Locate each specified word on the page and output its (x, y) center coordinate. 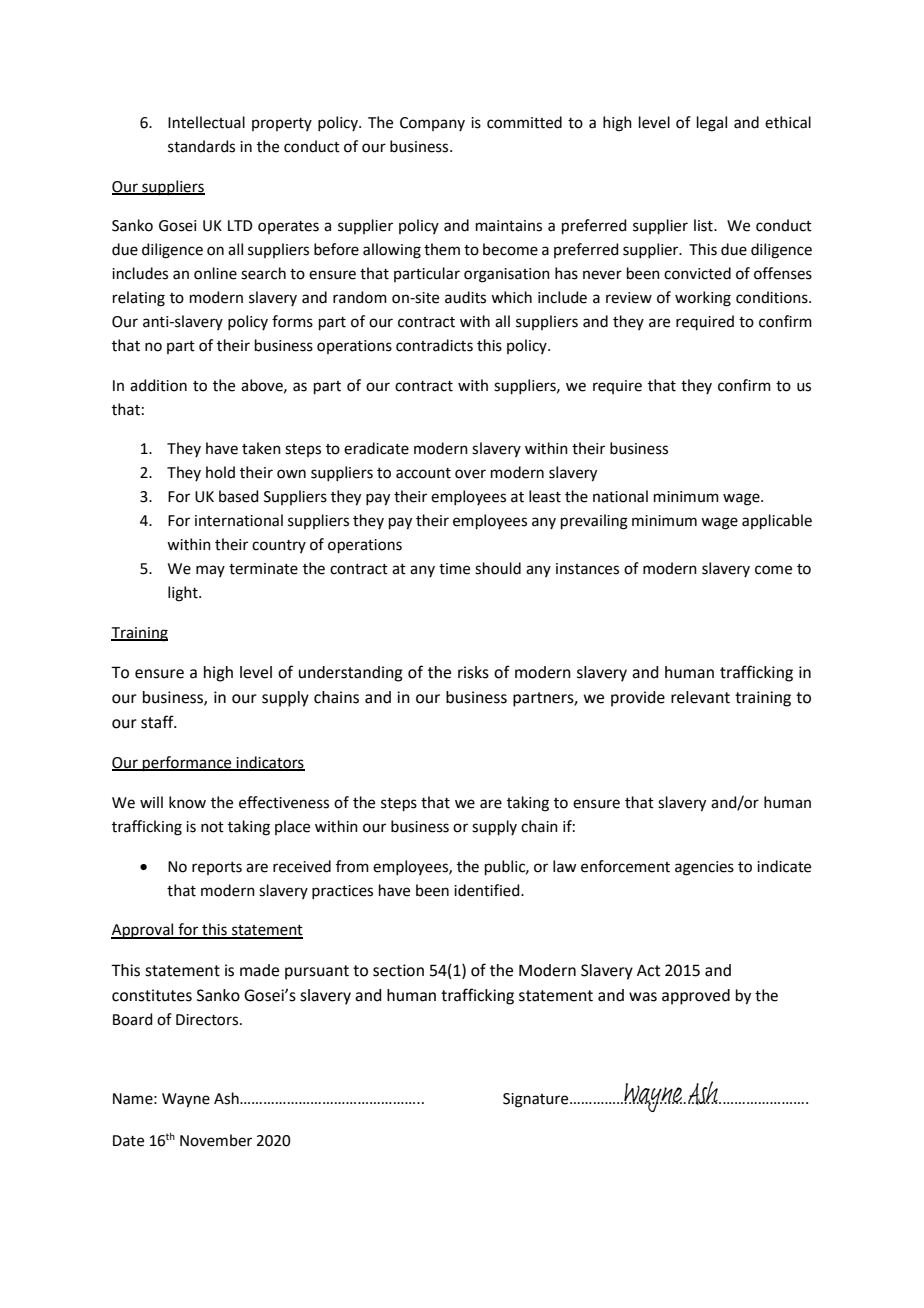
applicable (777, 521)
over (470, 474)
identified (488, 890)
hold (220, 472)
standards (201, 146)
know (187, 802)
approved (696, 997)
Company (432, 124)
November (216, 1140)
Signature (537, 1100)
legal (712, 124)
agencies (704, 868)
